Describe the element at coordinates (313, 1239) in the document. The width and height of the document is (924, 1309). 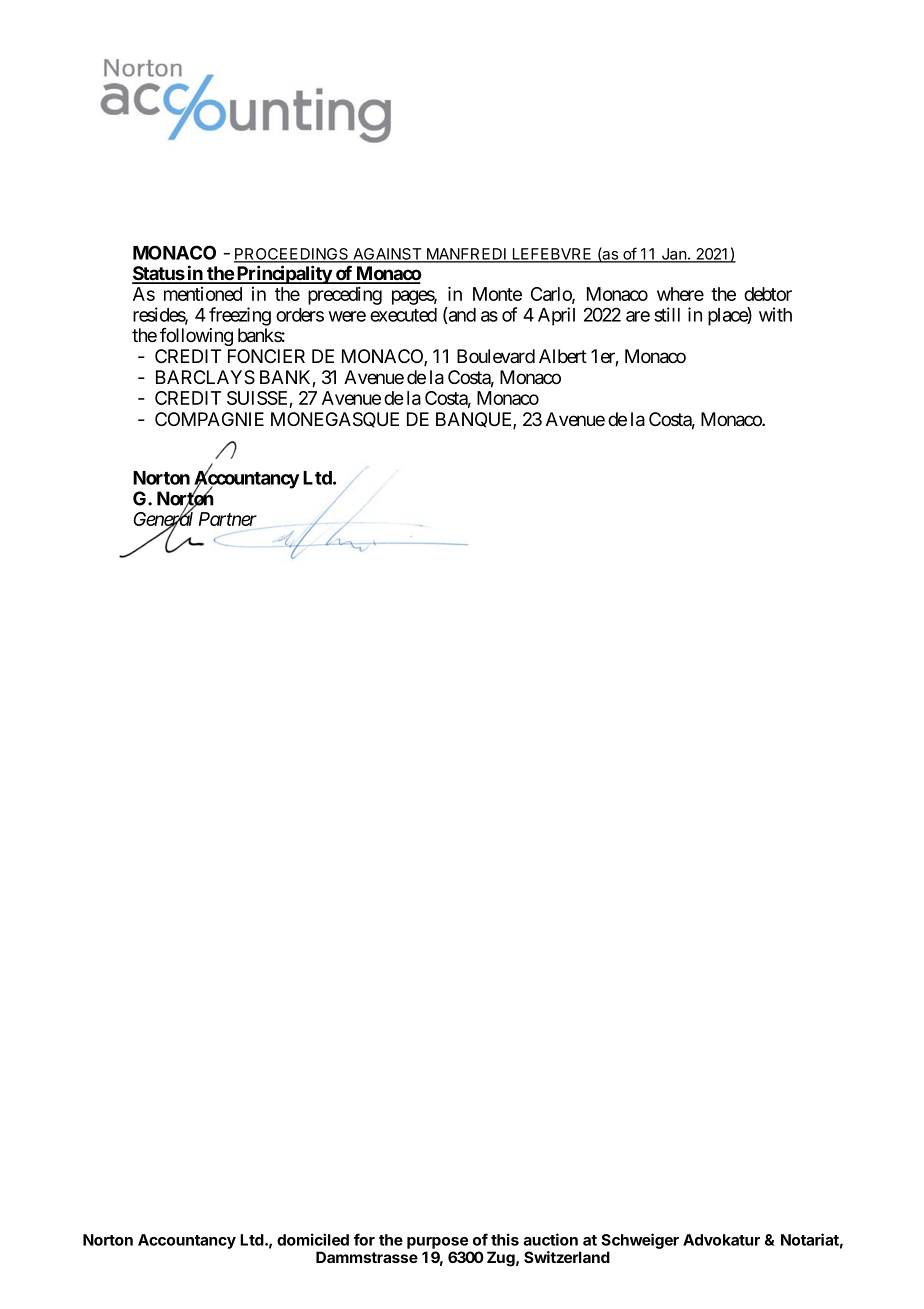
I see `domiciled` at that location.
